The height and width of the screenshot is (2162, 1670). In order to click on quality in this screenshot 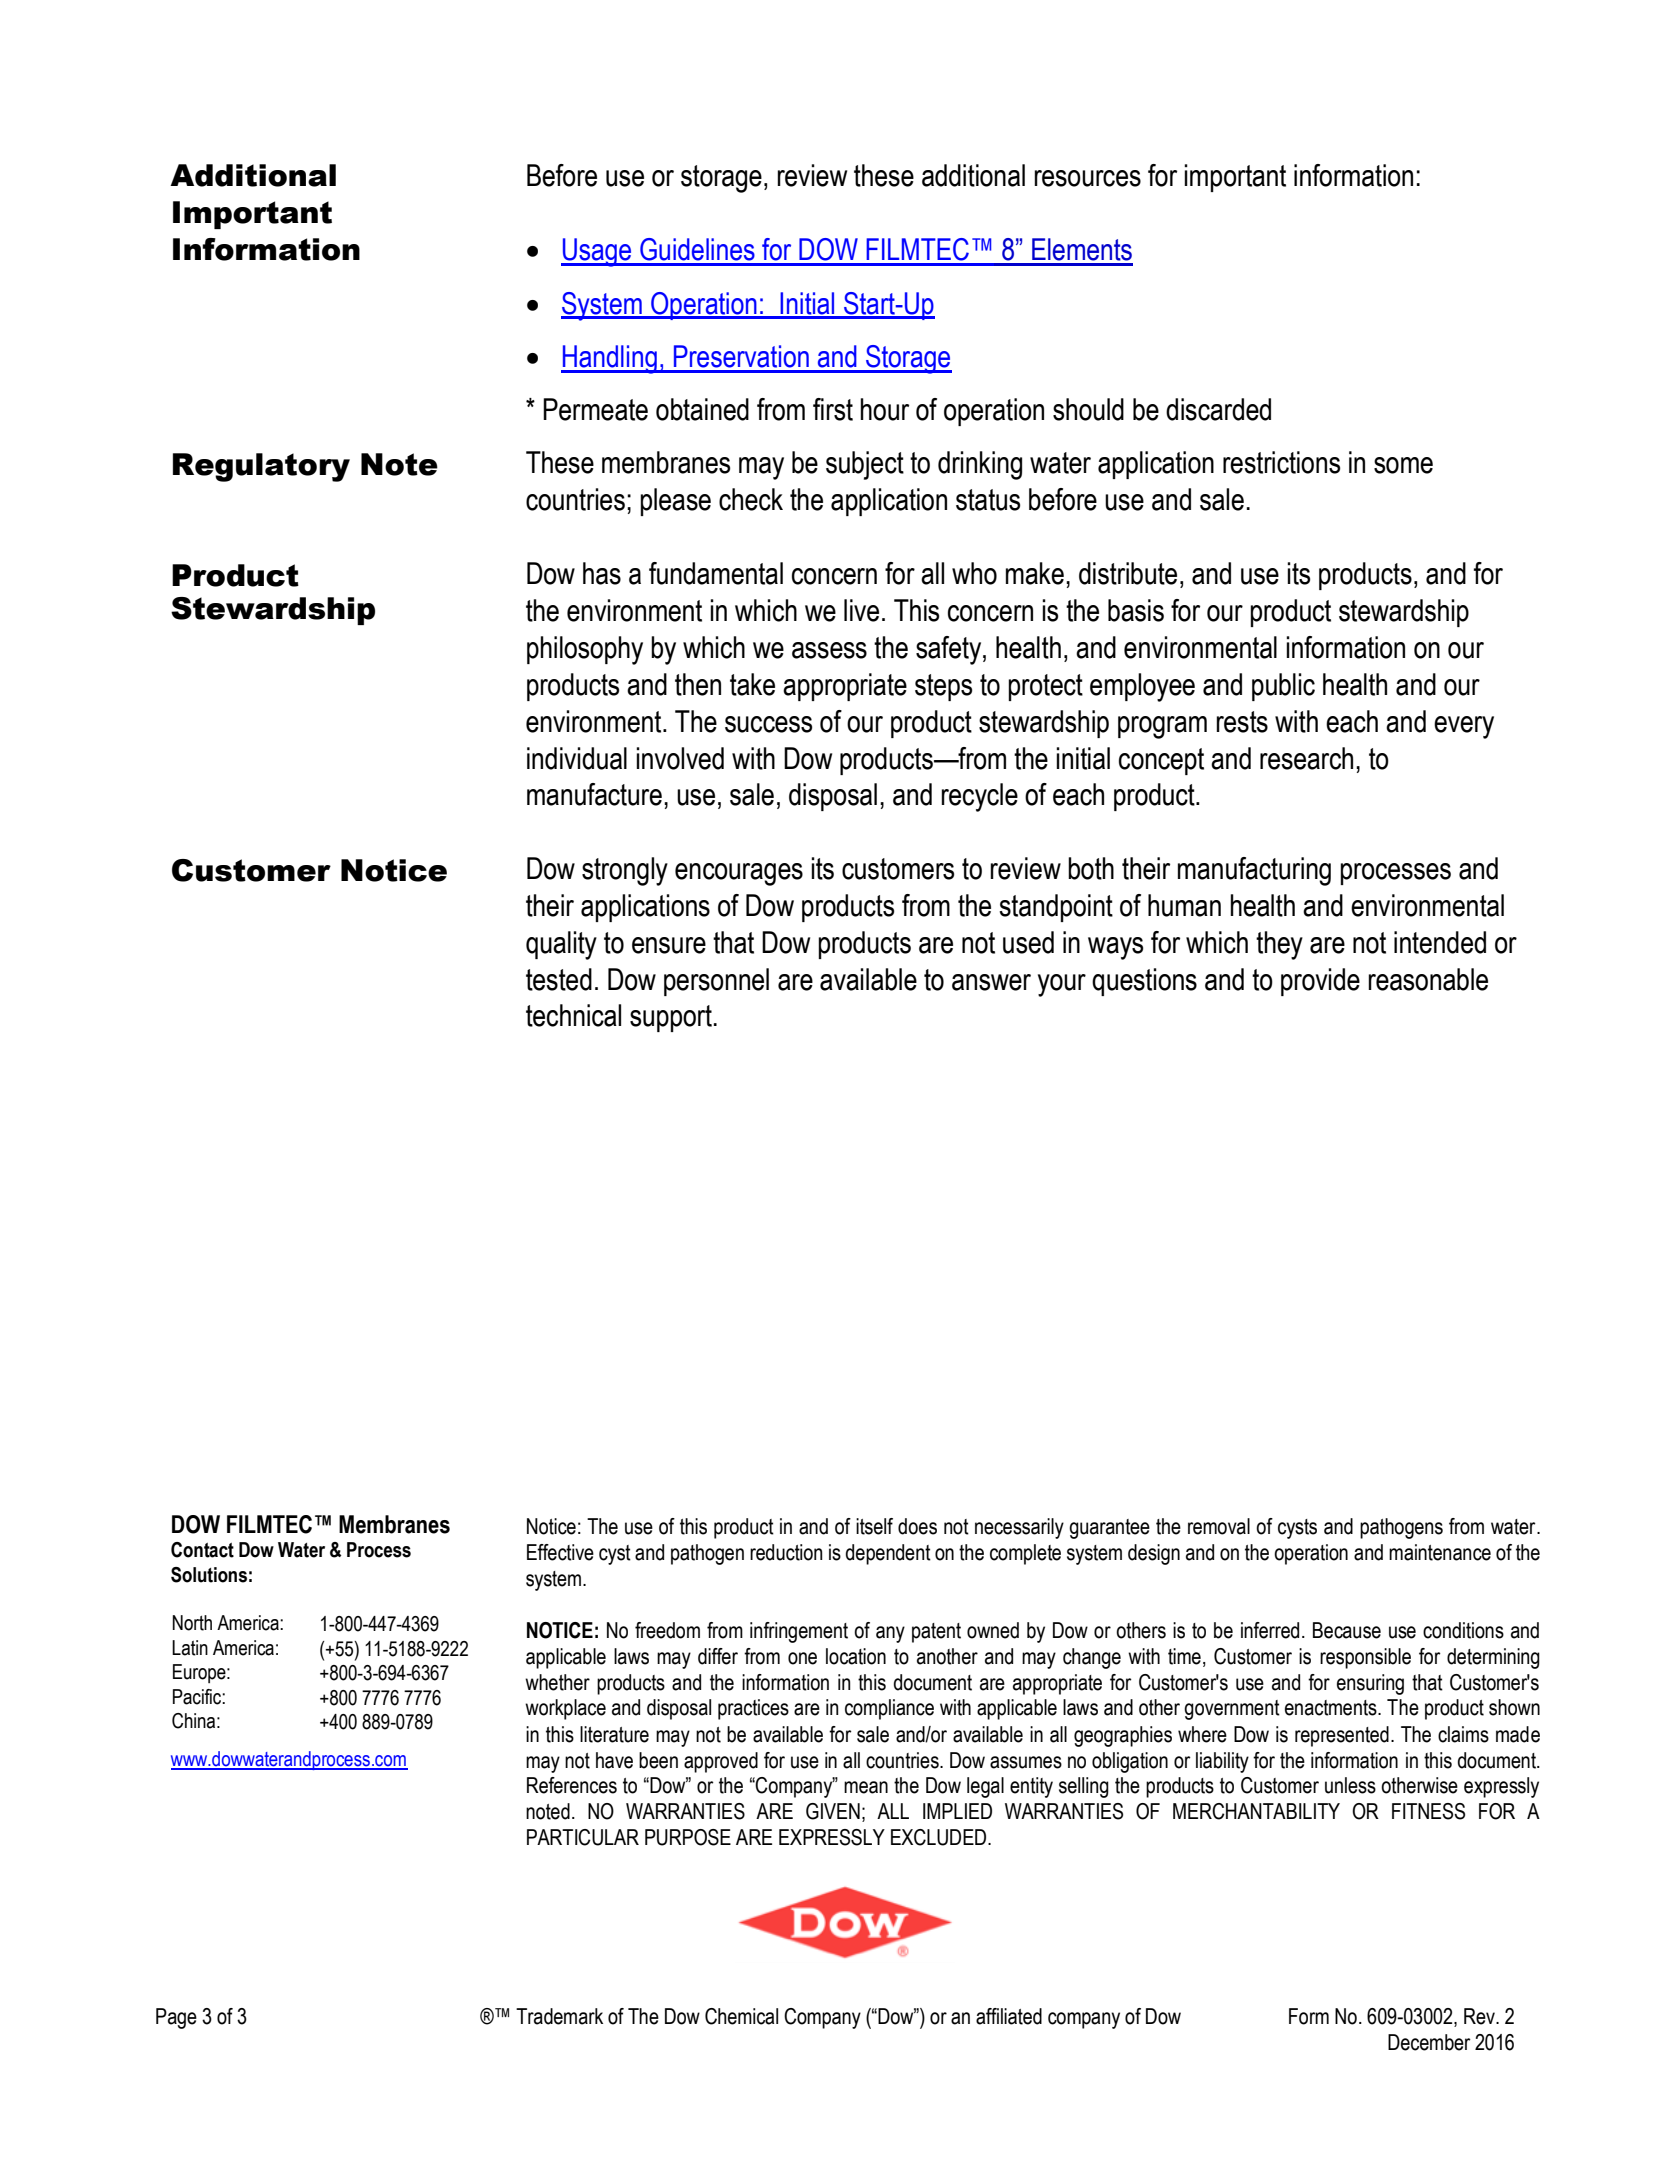, I will do `click(561, 945)`.
